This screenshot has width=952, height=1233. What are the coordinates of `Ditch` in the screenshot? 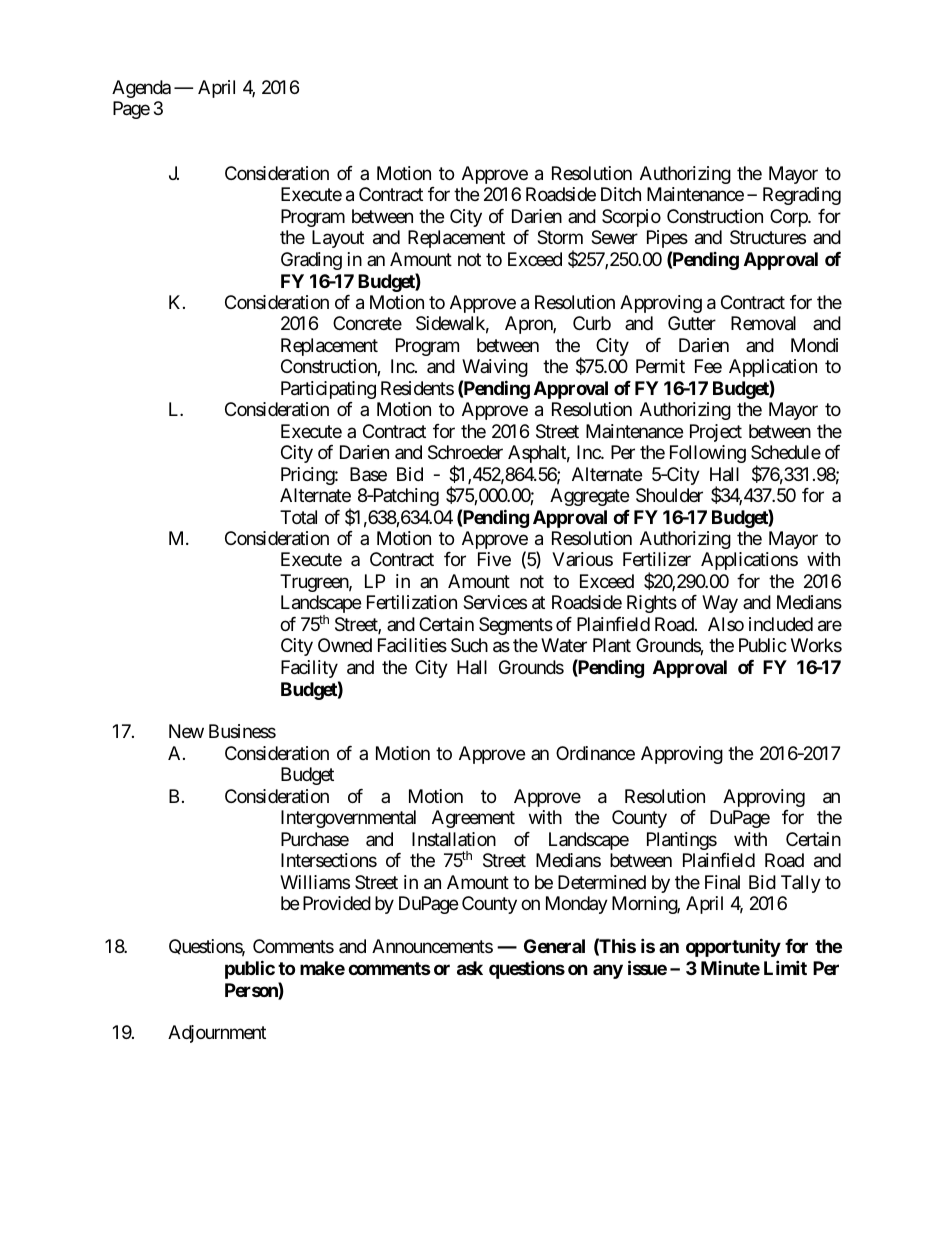 It's located at (621, 194).
